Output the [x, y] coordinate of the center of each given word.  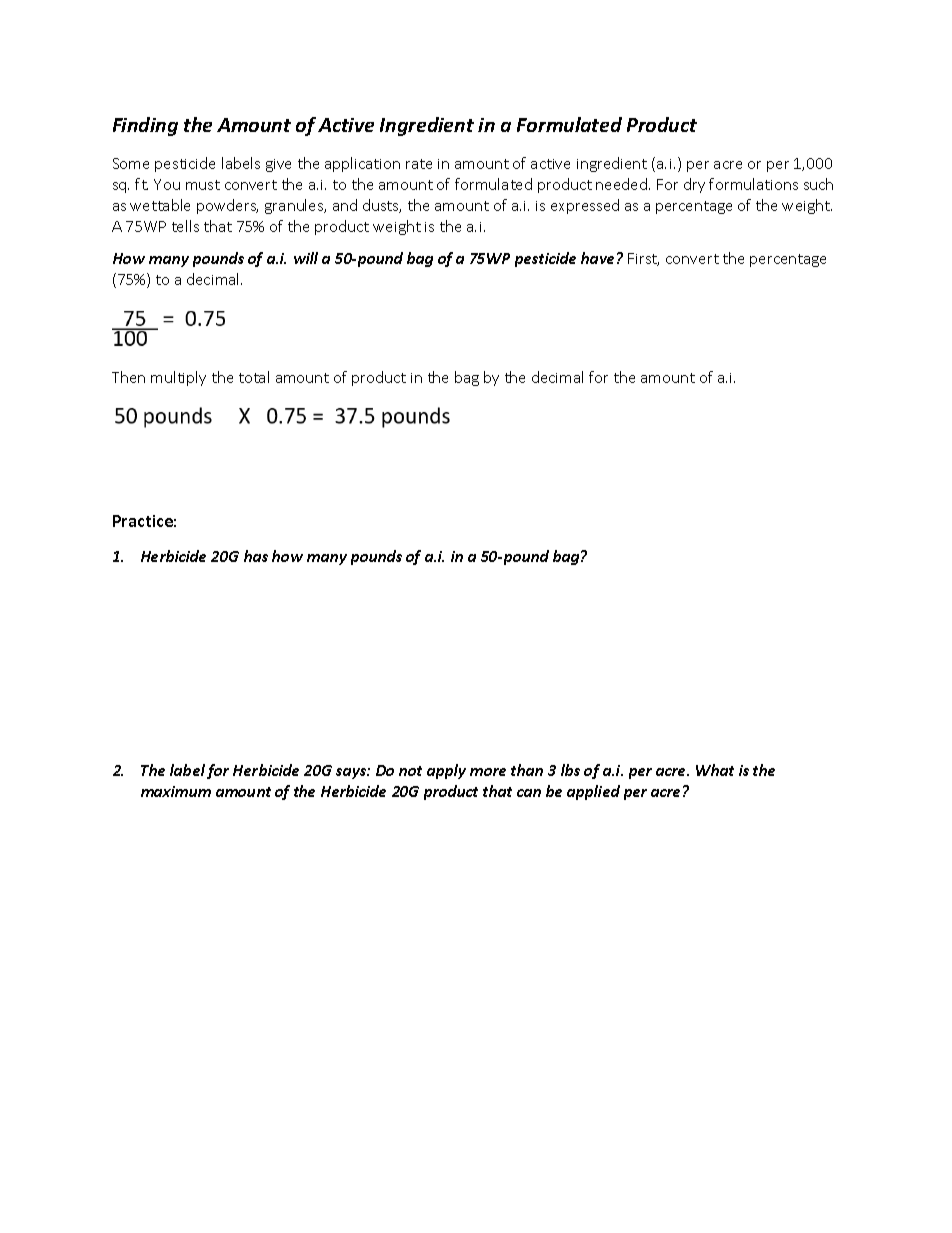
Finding [145, 126]
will [306, 258]
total [254, 377]
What [715, 770]
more [488, 772]
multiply [178, 378]
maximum [176, 791]
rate [419, 164]
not [410, 771]
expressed [585, 206]
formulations [753, 184]
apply [446, 771]
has [256, 556]
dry [694, 185]
